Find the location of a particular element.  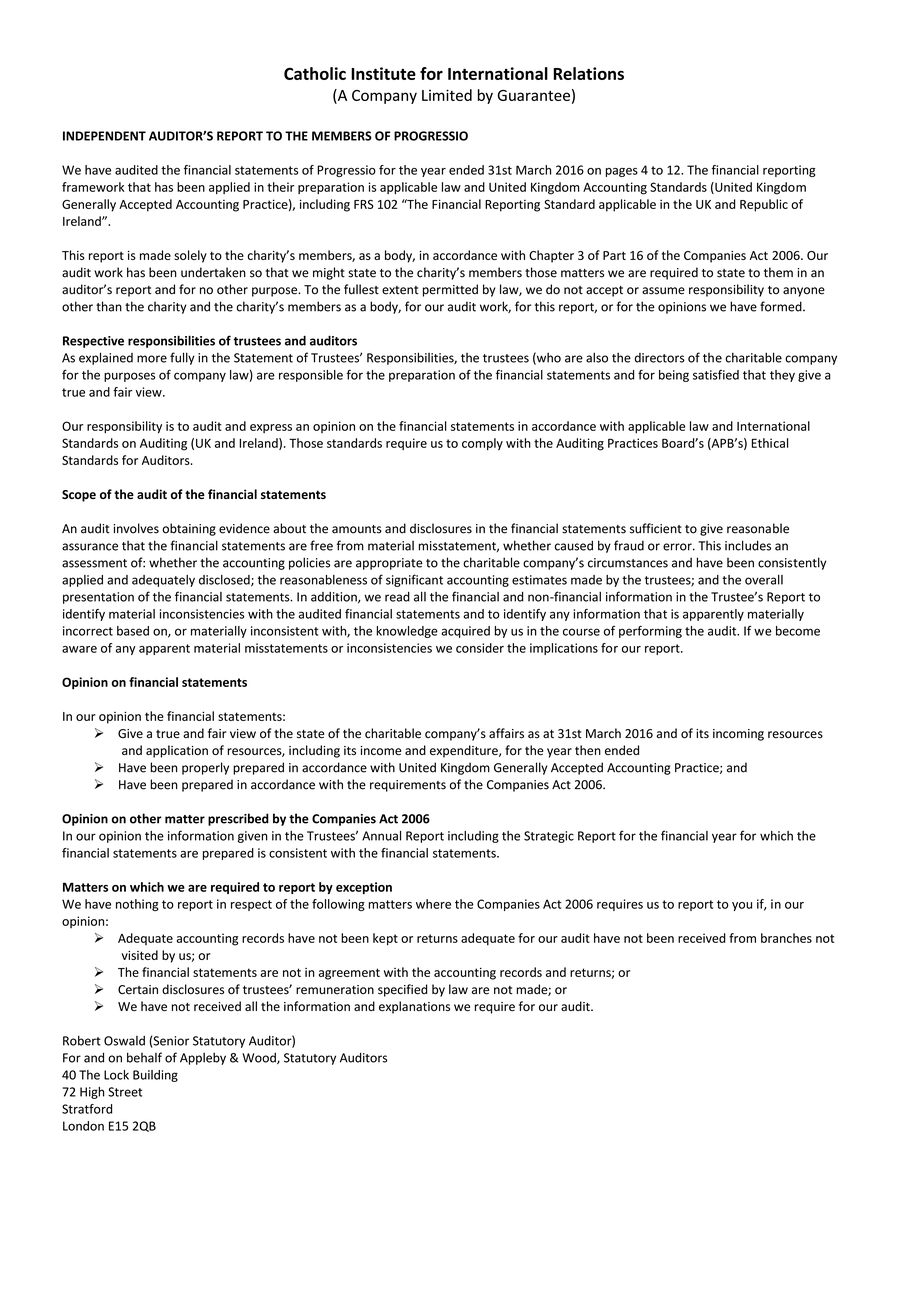

based is located at coordinates (133, 631).
